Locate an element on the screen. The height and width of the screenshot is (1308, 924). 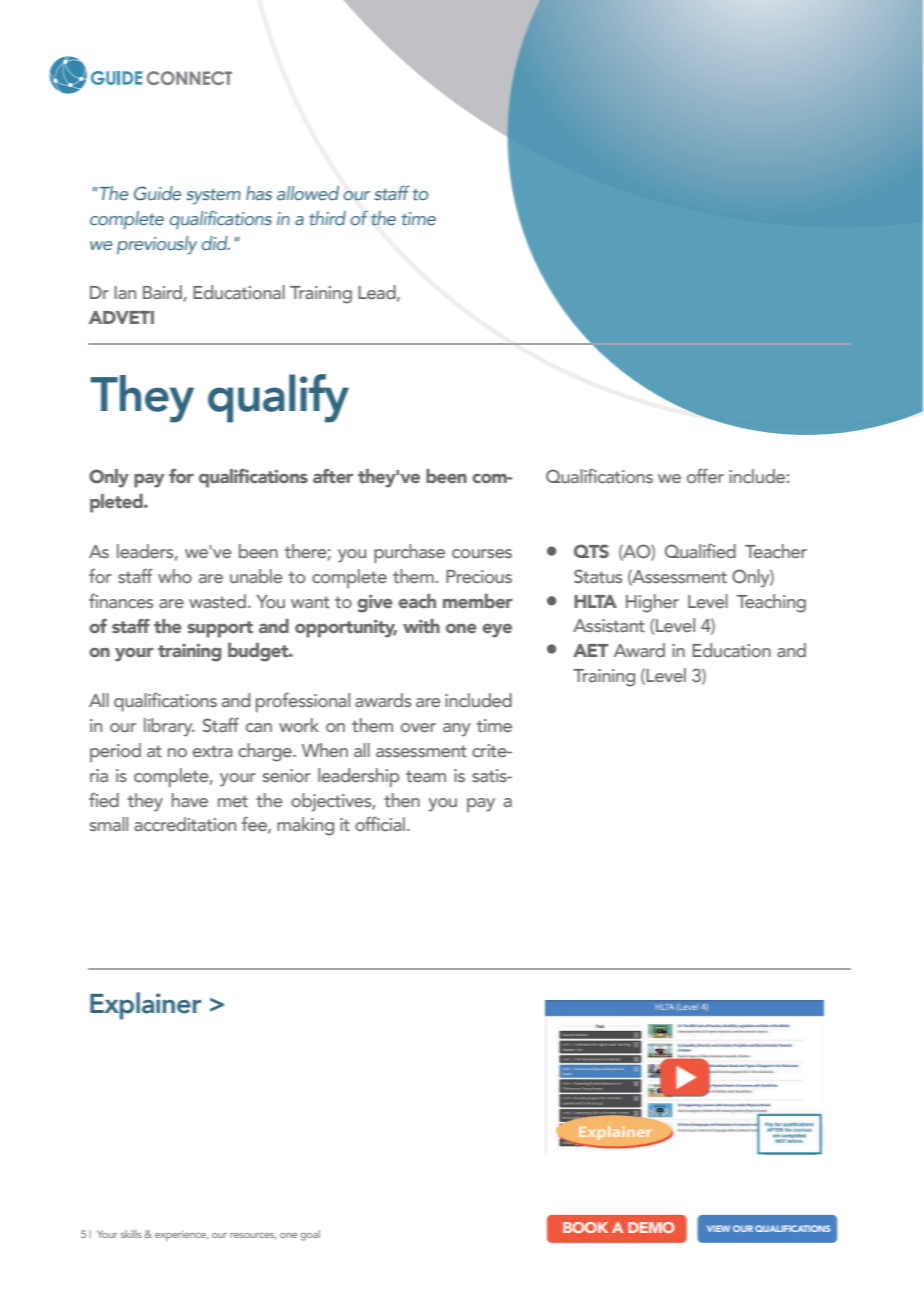
offer is located at coordinates (705, 476).
